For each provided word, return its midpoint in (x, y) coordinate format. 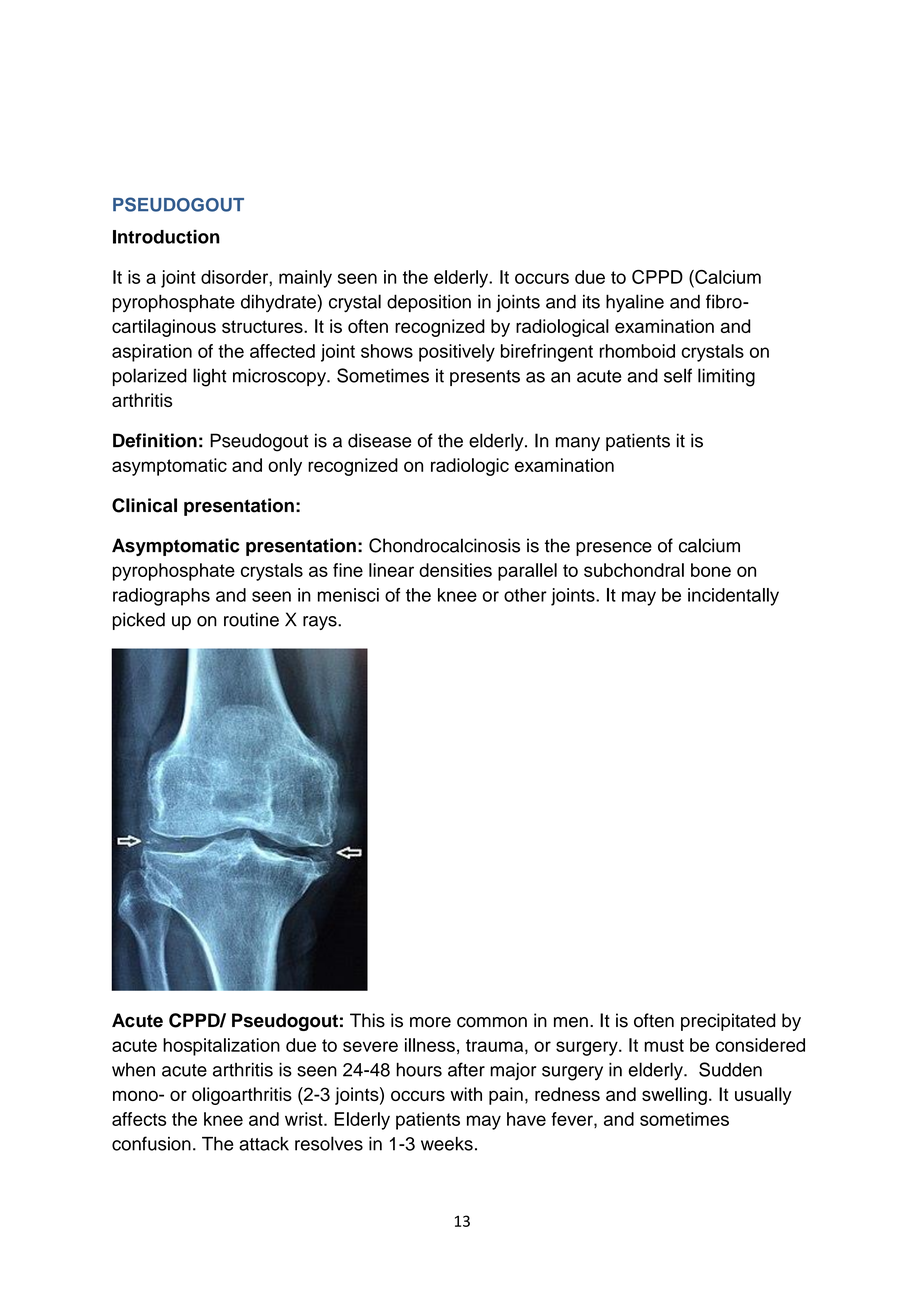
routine (251, 619)
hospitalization (221, 1047)
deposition (429, 303)
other (525, 595)
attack (264, 1144)
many (578, 444)
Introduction (166, 236)
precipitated (728, 1022)
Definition (155, 440)
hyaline (635, 303)
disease (379, 440)
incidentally (733, 597)
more (430, 1022)
